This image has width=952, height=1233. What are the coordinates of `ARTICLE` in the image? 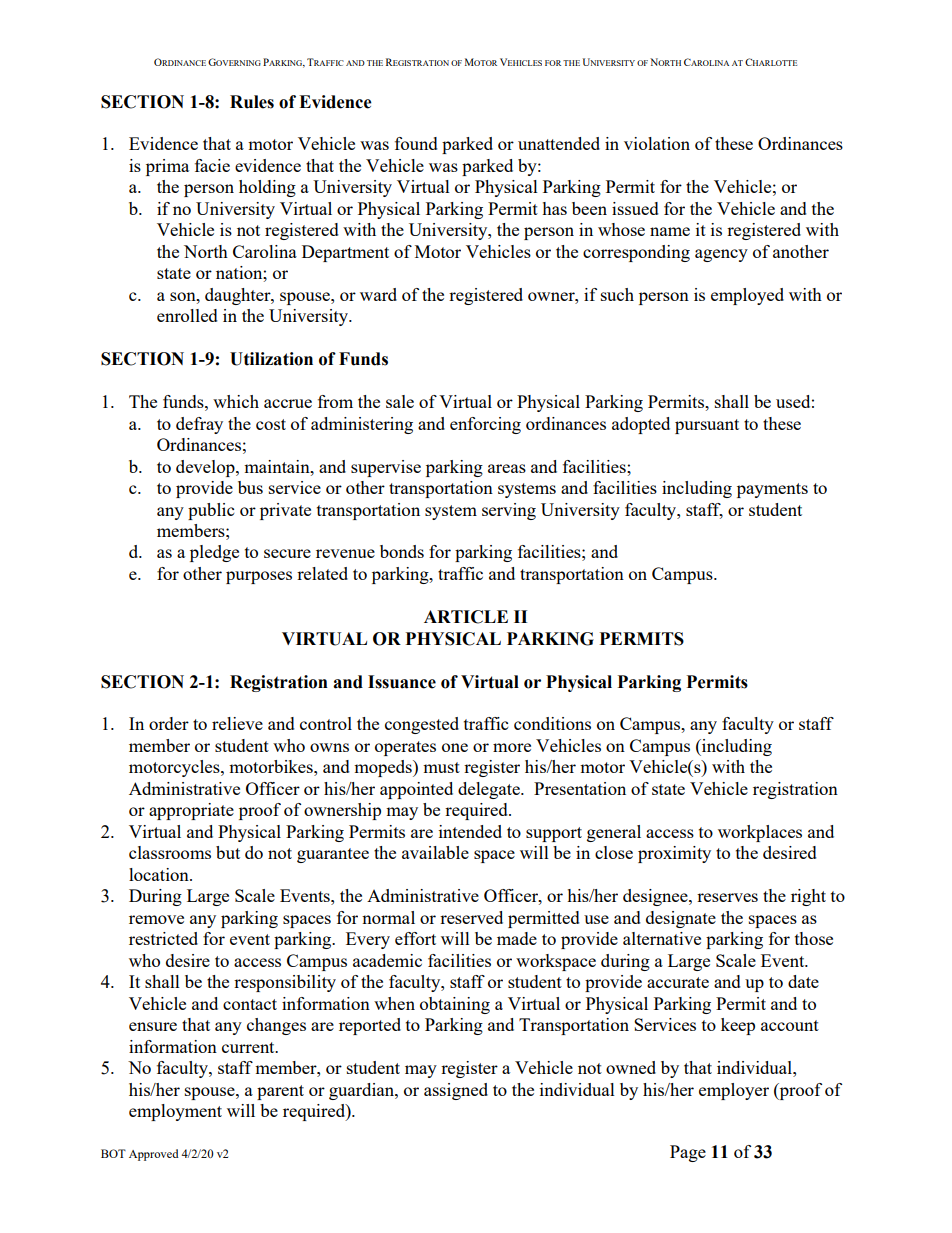 It's located at (466, 617).
